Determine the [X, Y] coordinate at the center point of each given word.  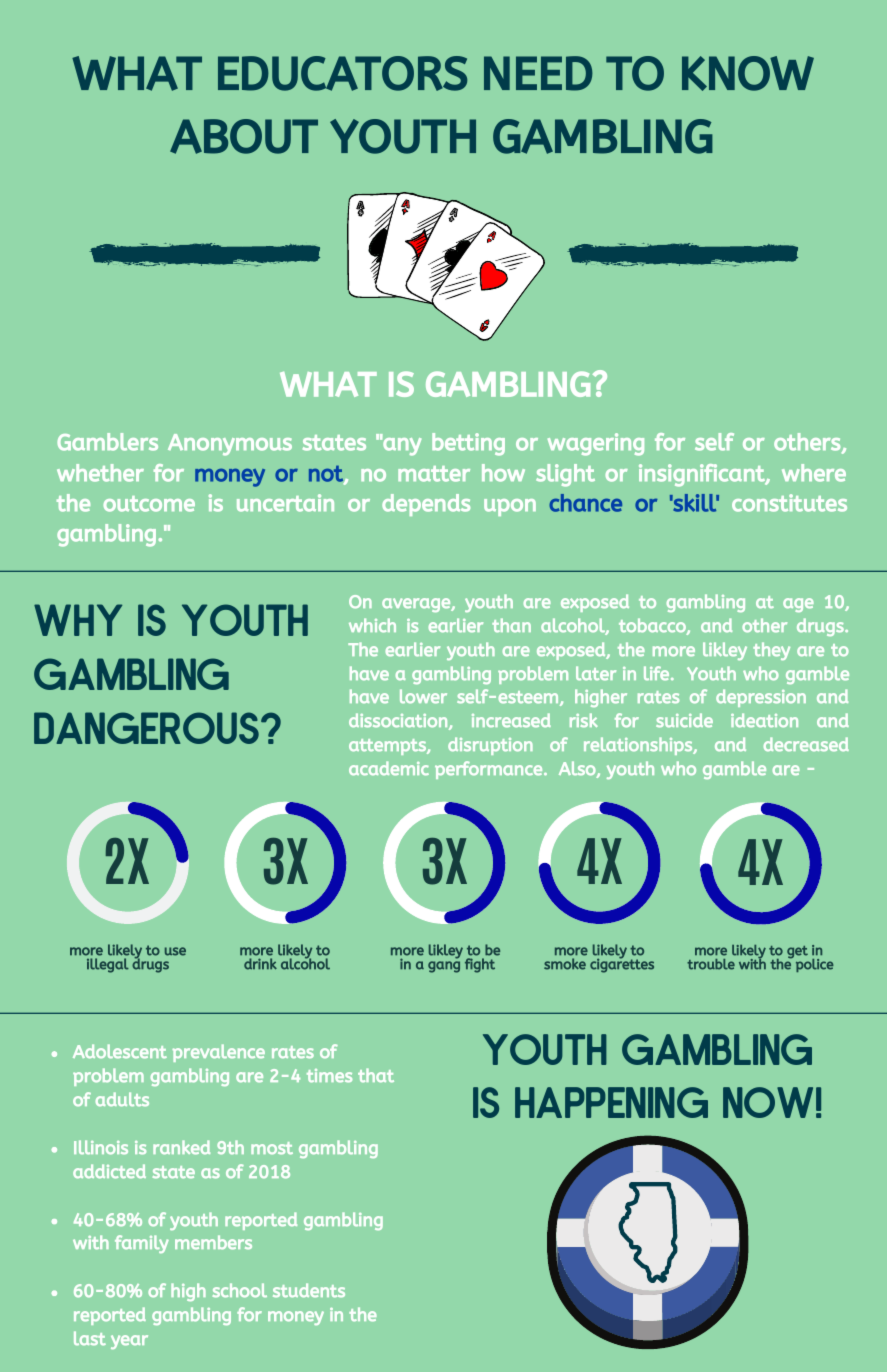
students [309, 1290]
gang [444, 967]
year [129, 1342]
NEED [538, 73]
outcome [149, 504]
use [175, 951]
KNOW [748, 73]
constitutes [789, 503]
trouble [711, 964]
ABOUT [244, 136]
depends [426, 505]
